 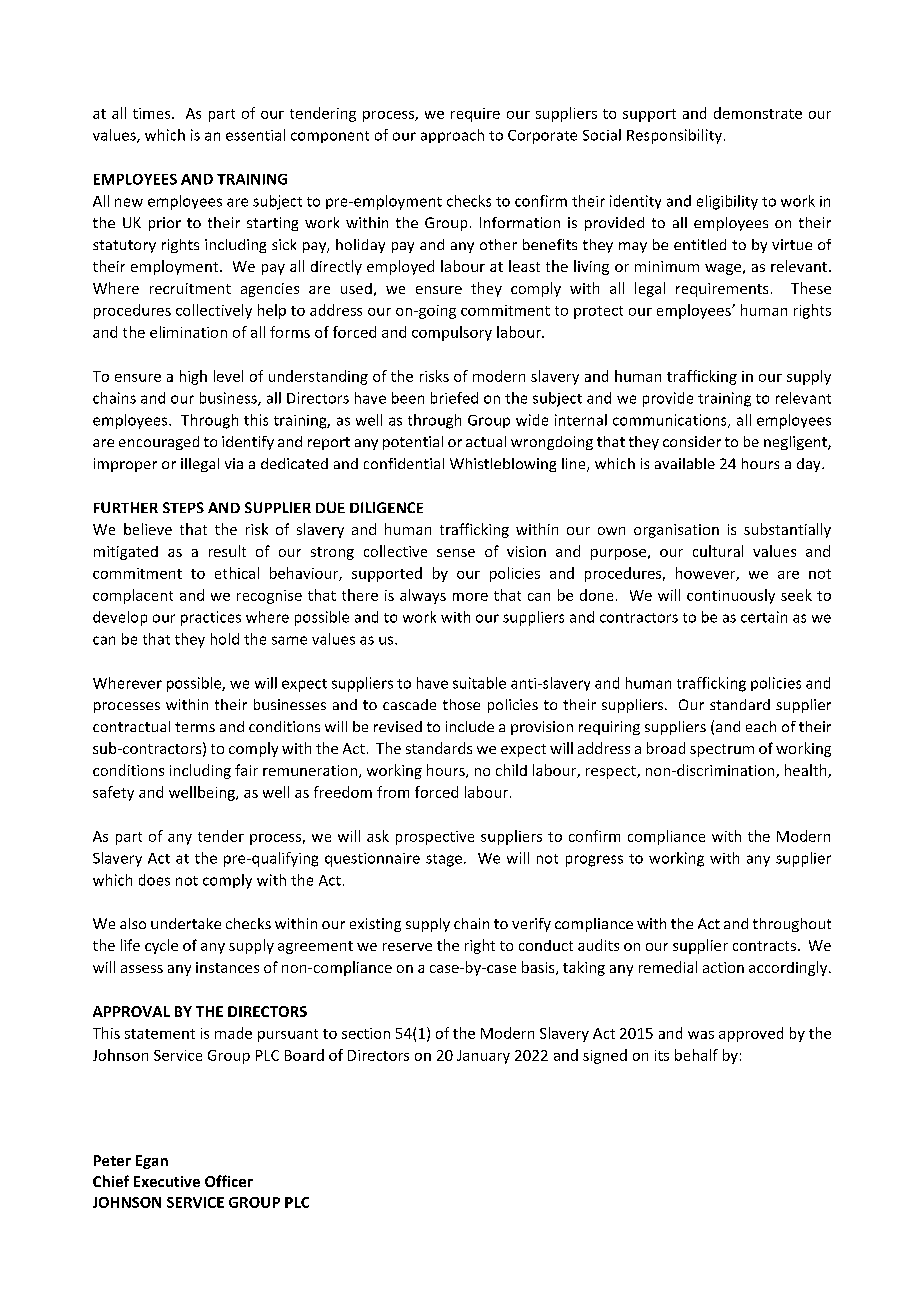 What do you see at coordinates (152, 1162) in the document?
I see `Egan` at bounding box center [152, 1162].
